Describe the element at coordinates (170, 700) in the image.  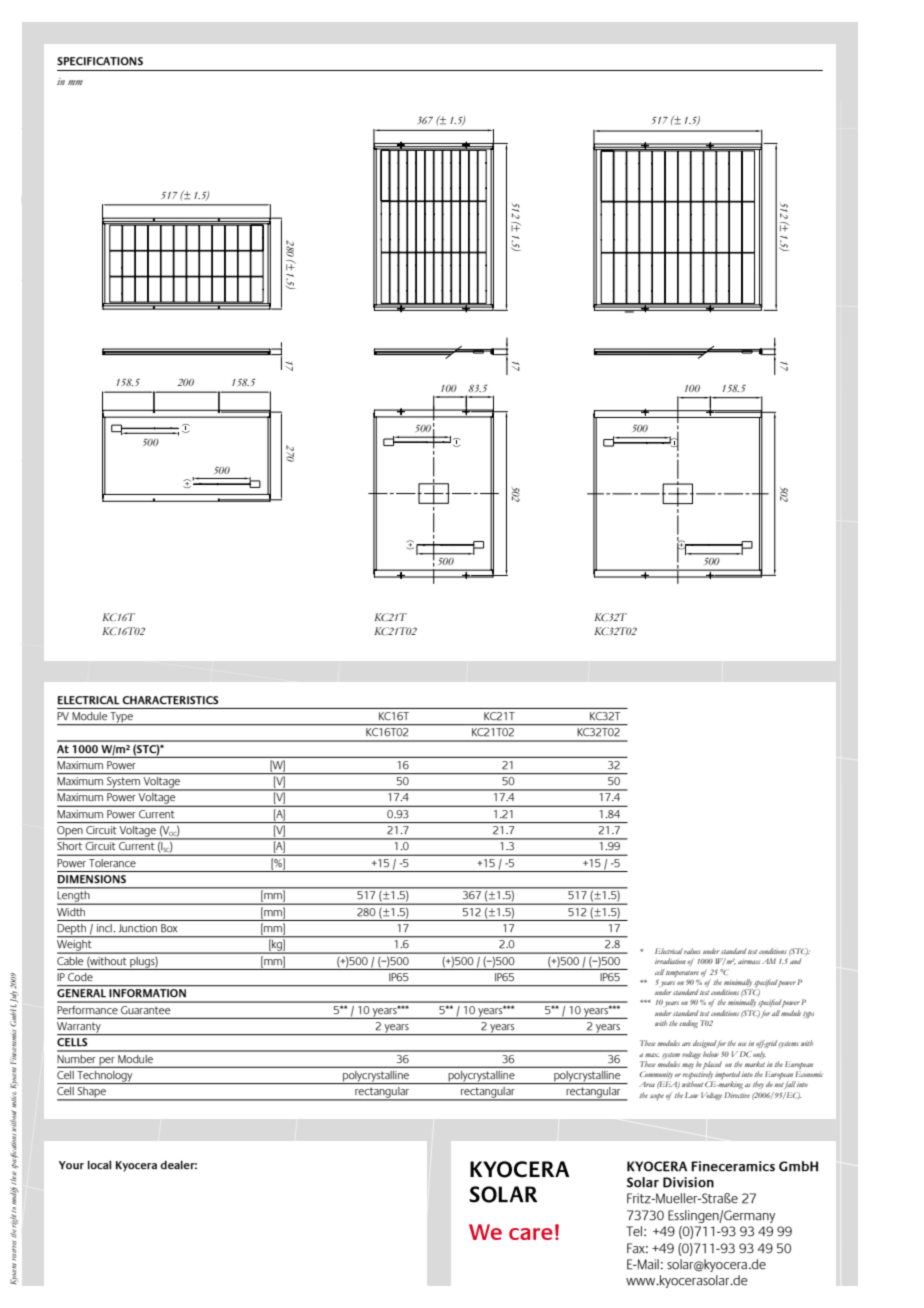
I see `Characteristics` at that location.
